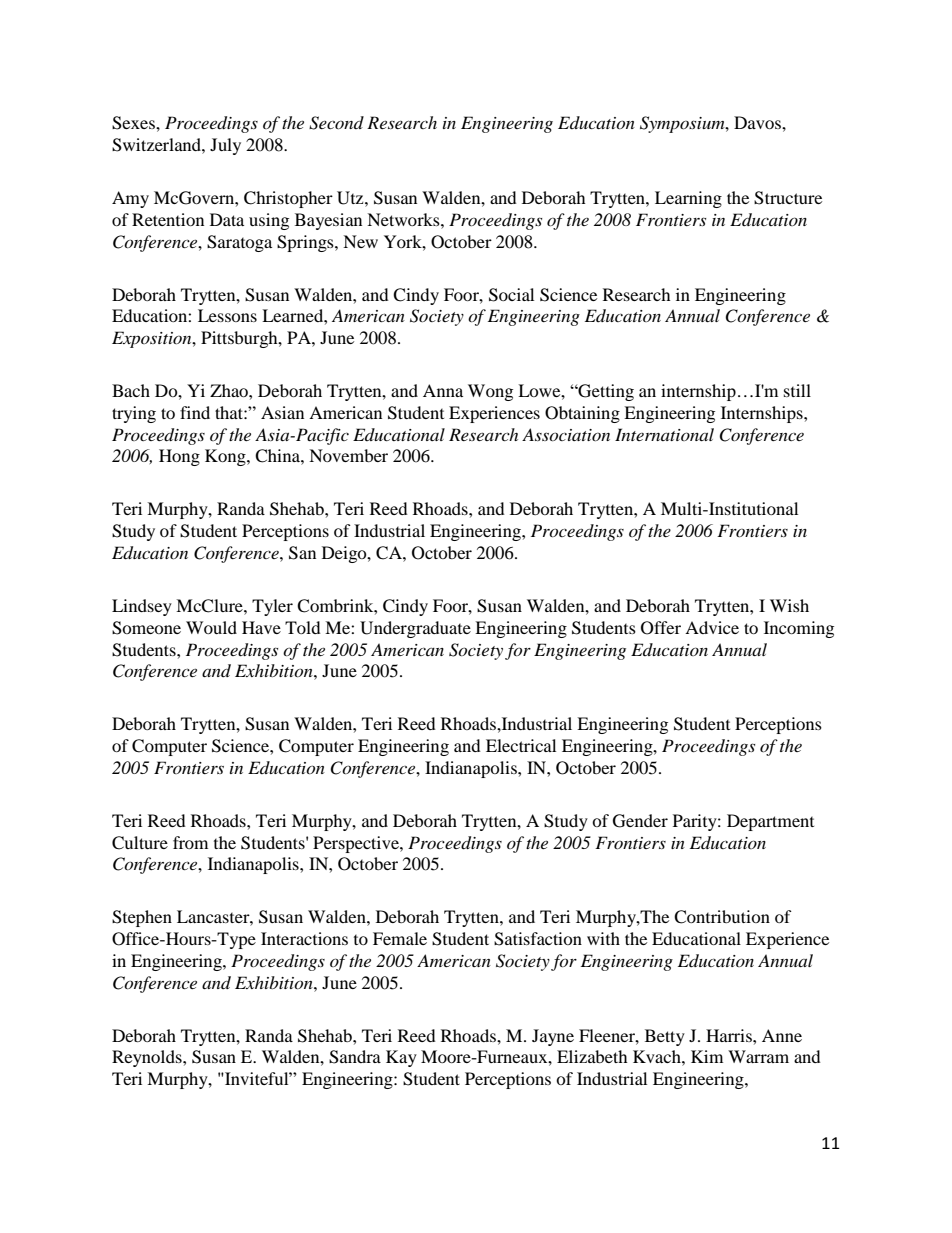  Describe the element at coordinates (758, 122) in the image. I see `Davos` at that location.
